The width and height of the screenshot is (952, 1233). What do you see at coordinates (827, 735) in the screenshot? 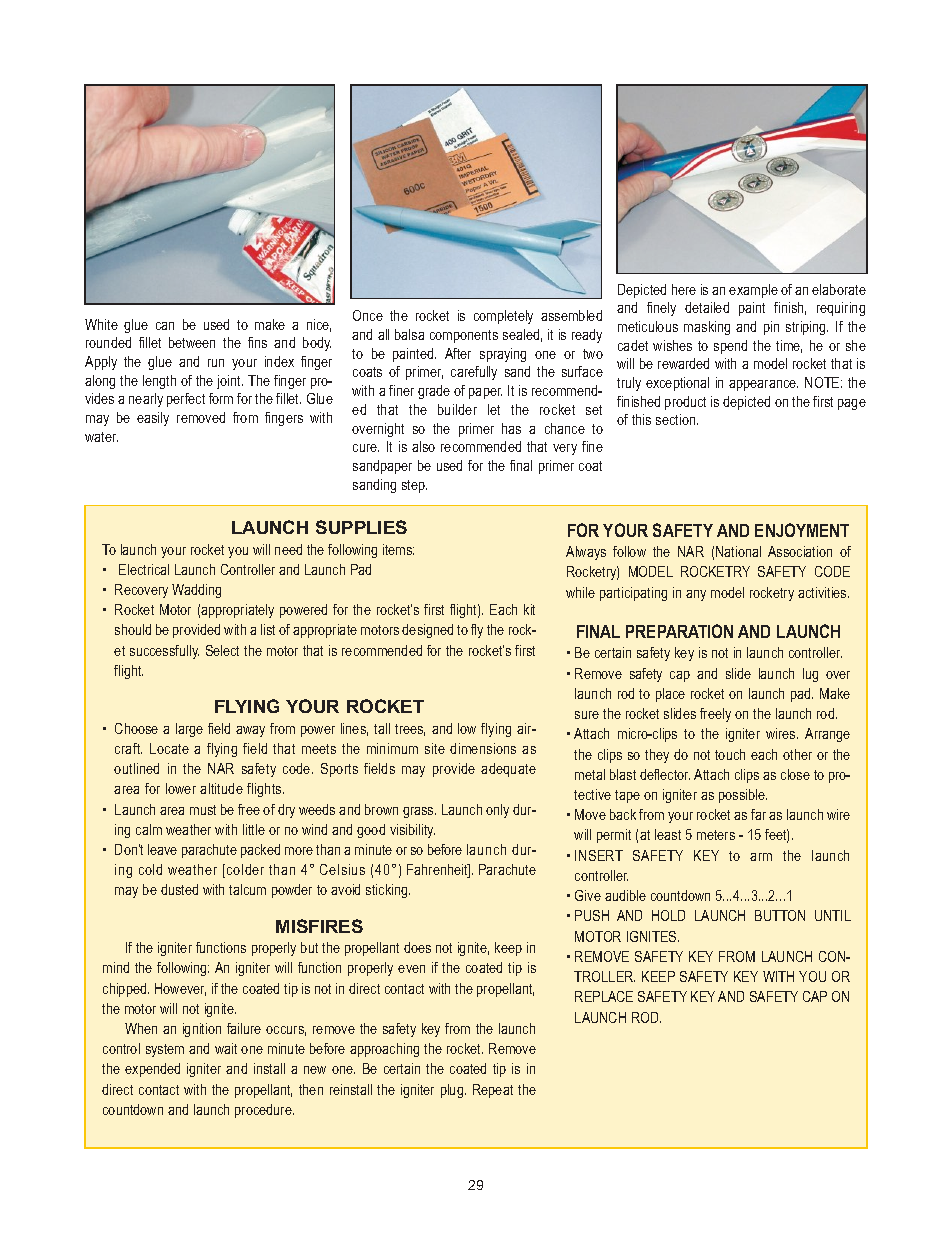
I see `Arrange` at bounding box center [827, 735].
